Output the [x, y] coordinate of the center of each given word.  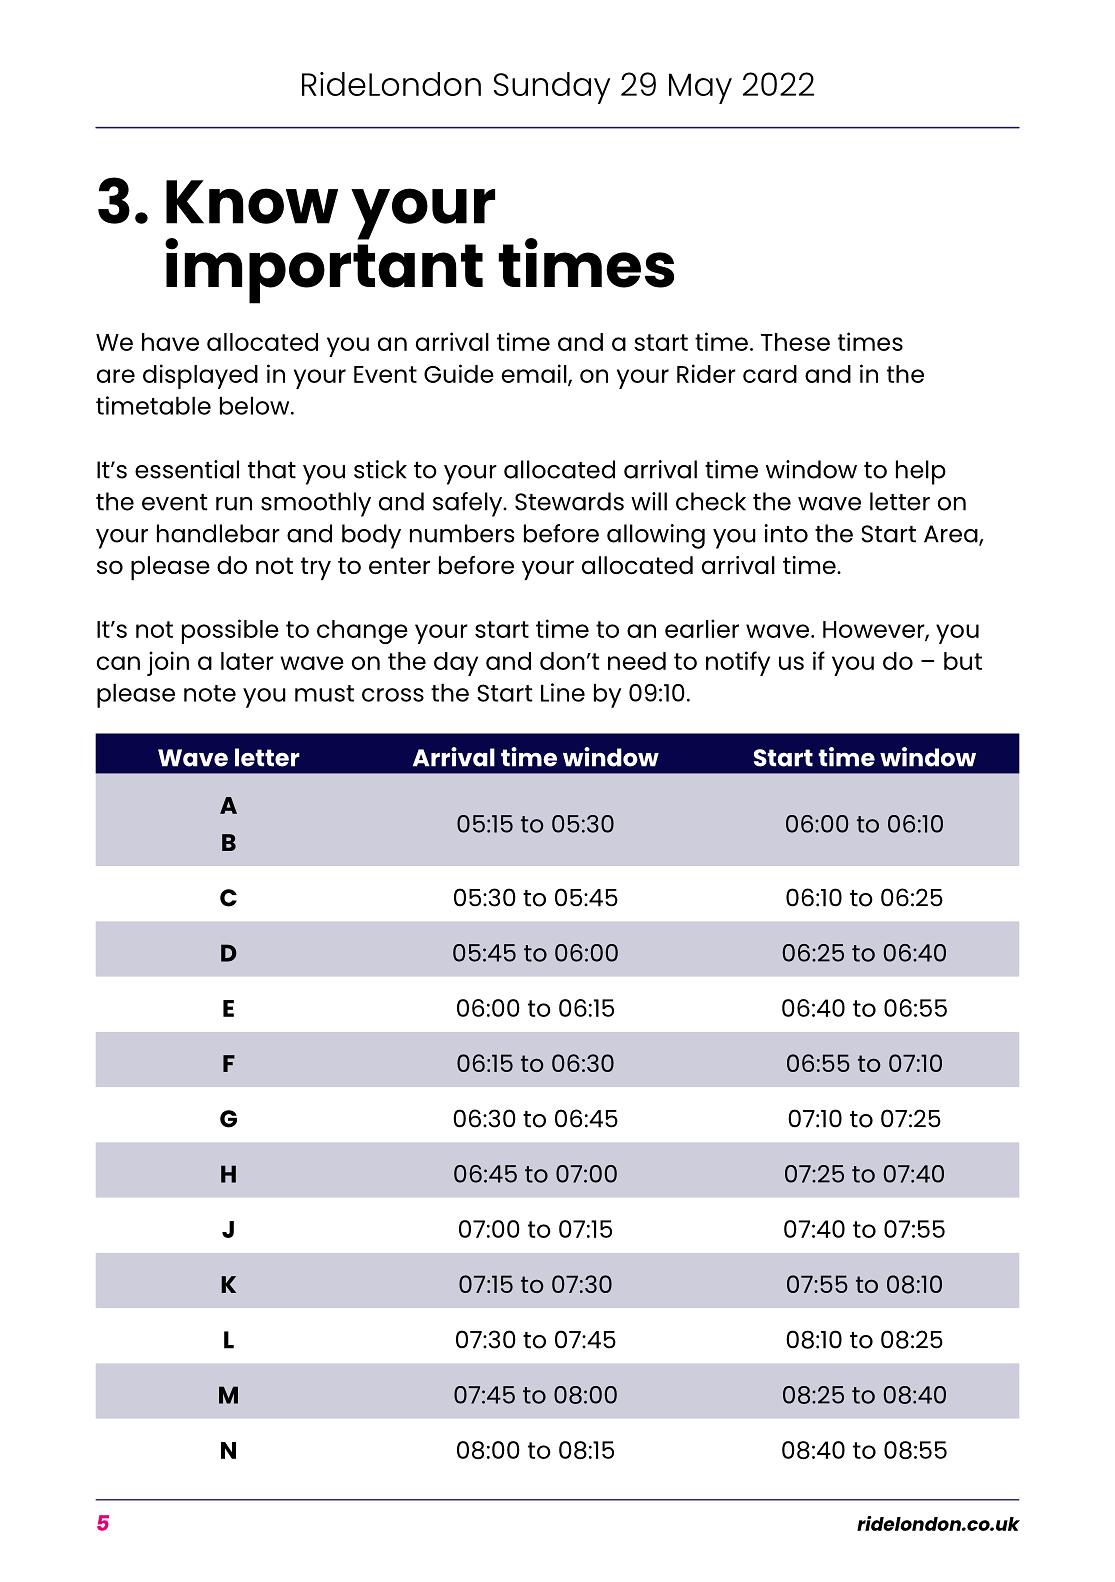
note [210, 693]
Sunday [552, 88]
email [535, 374]
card [770, 374]
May [700, 88]
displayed [200, 376]
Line [563, 692]
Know [252, 202]
